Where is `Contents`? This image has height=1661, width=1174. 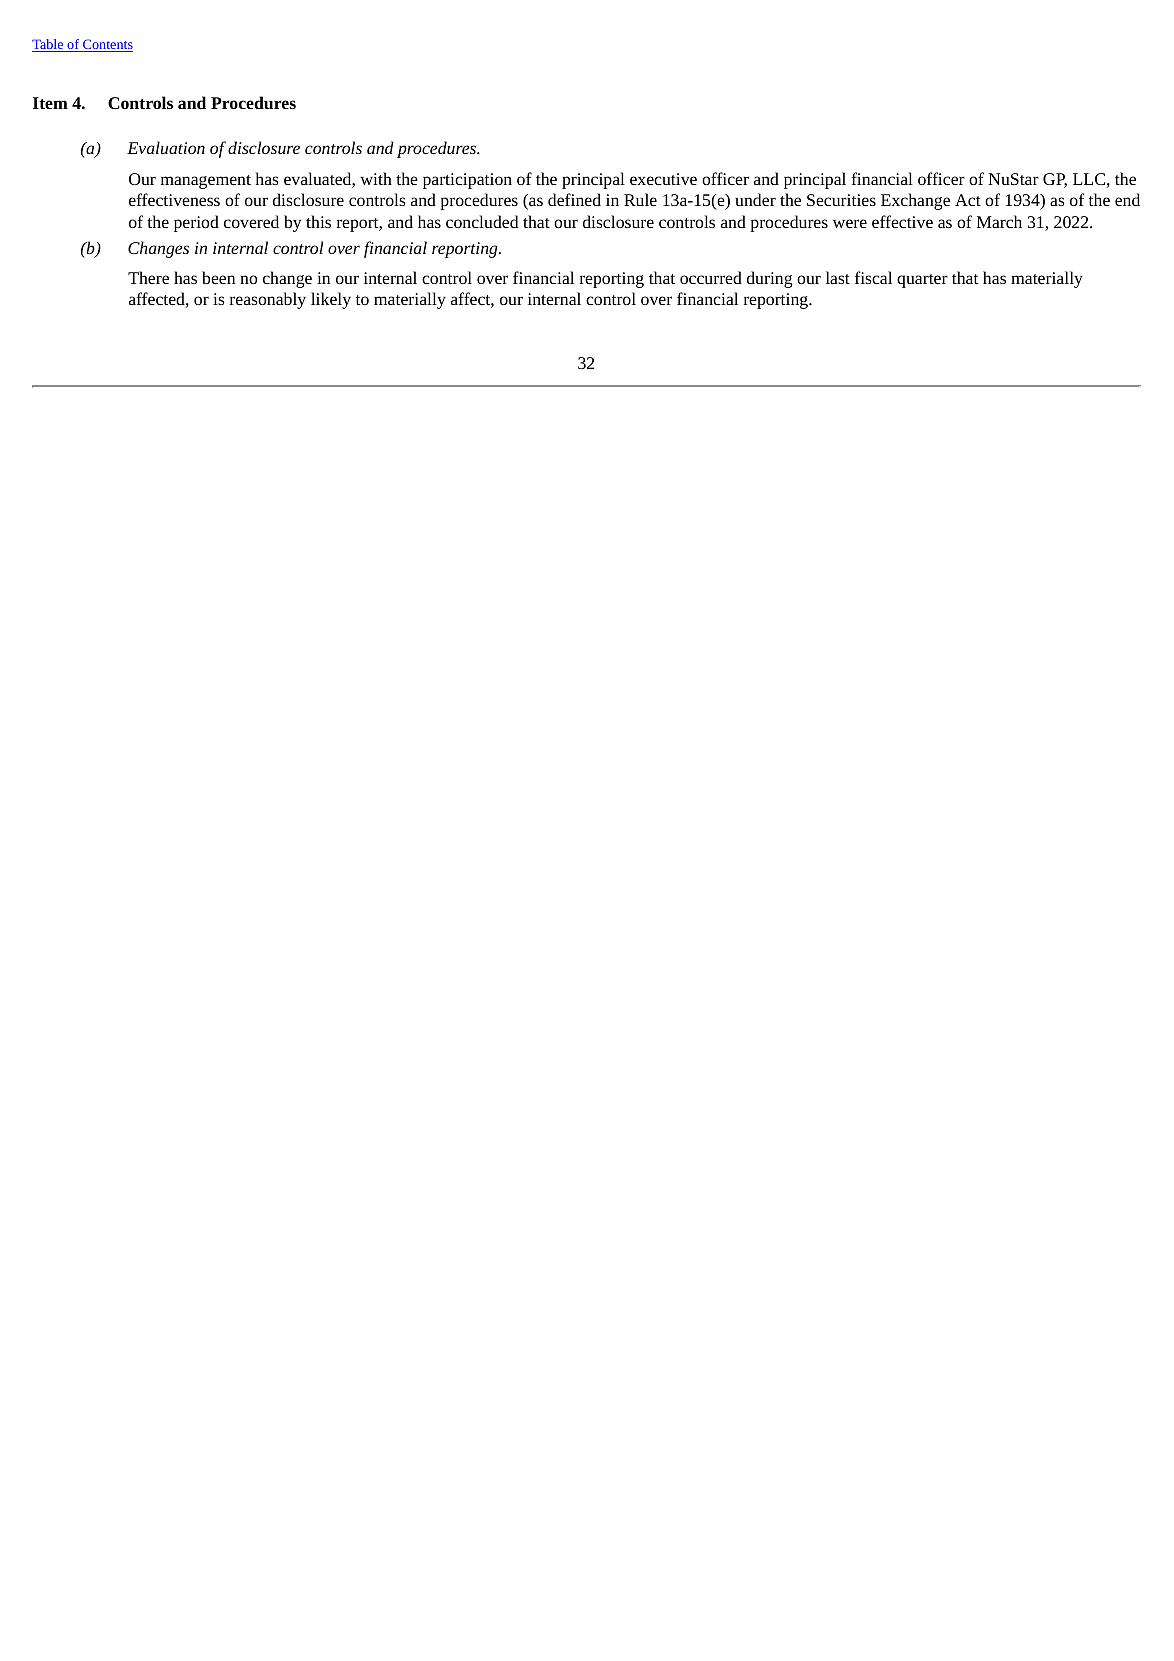 Contents is located at coordinates (107, 45).
